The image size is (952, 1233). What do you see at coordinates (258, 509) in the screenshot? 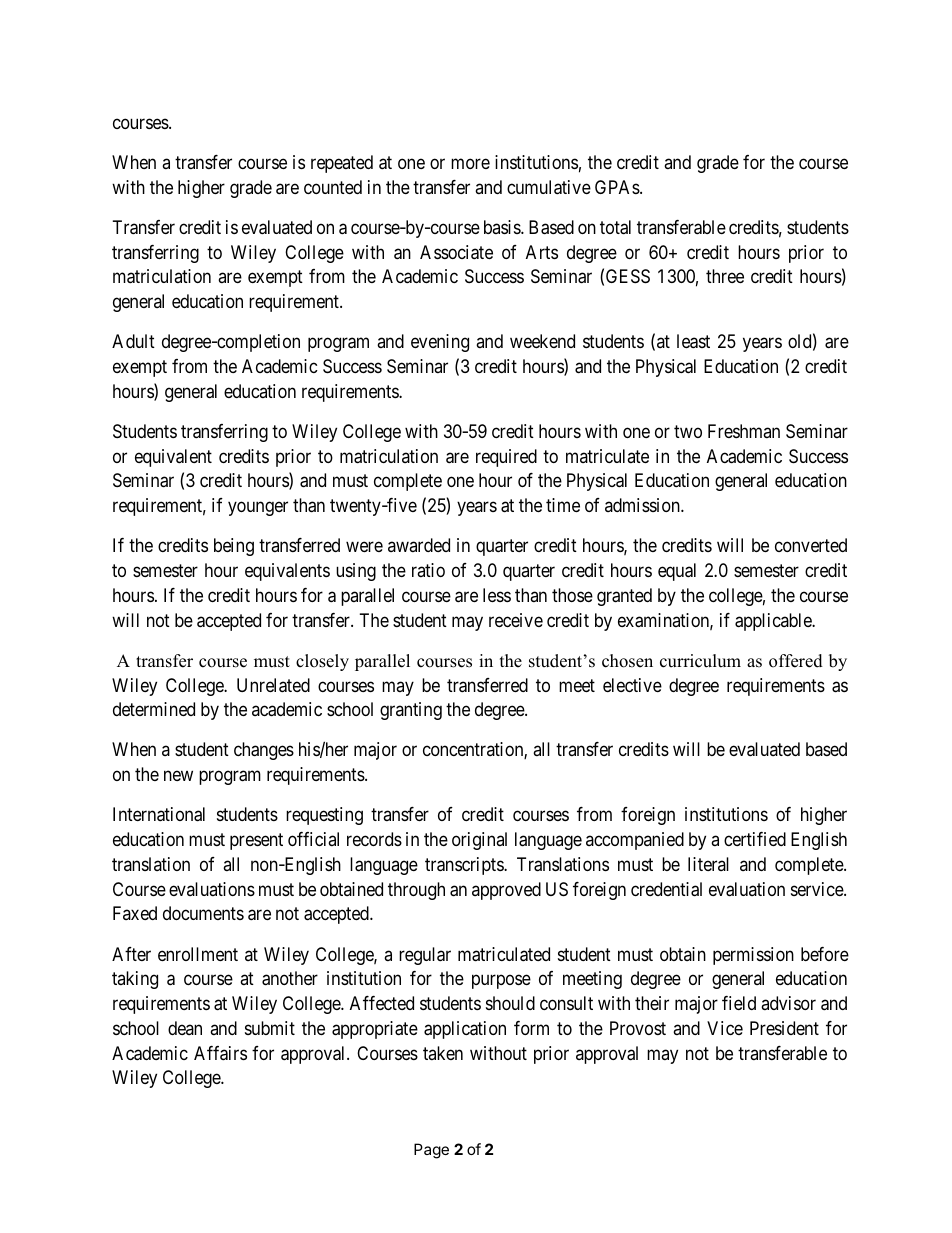
I see `younger` at bounding box center [258, 509].
